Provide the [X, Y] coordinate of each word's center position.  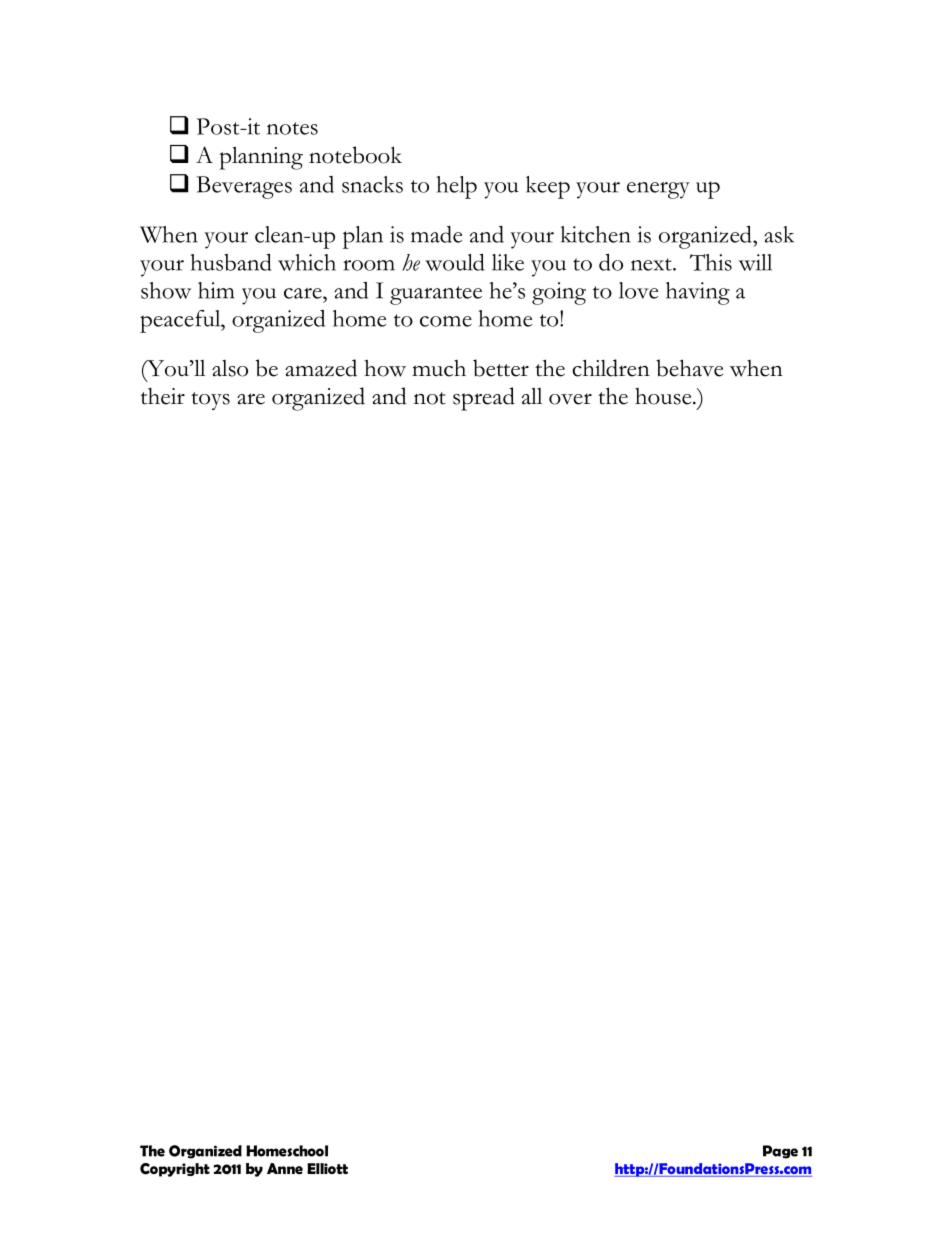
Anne [285, 1169]
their [163, 396]
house [664, 396]
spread [484, 399]
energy [658, 190]
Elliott [327, 1168]
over [570, 399]
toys [210, 401]
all [532, 396]
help [457, 187]
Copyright [175, 1170]
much [439, 368]
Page [780, 1152]
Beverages [244, 187]
